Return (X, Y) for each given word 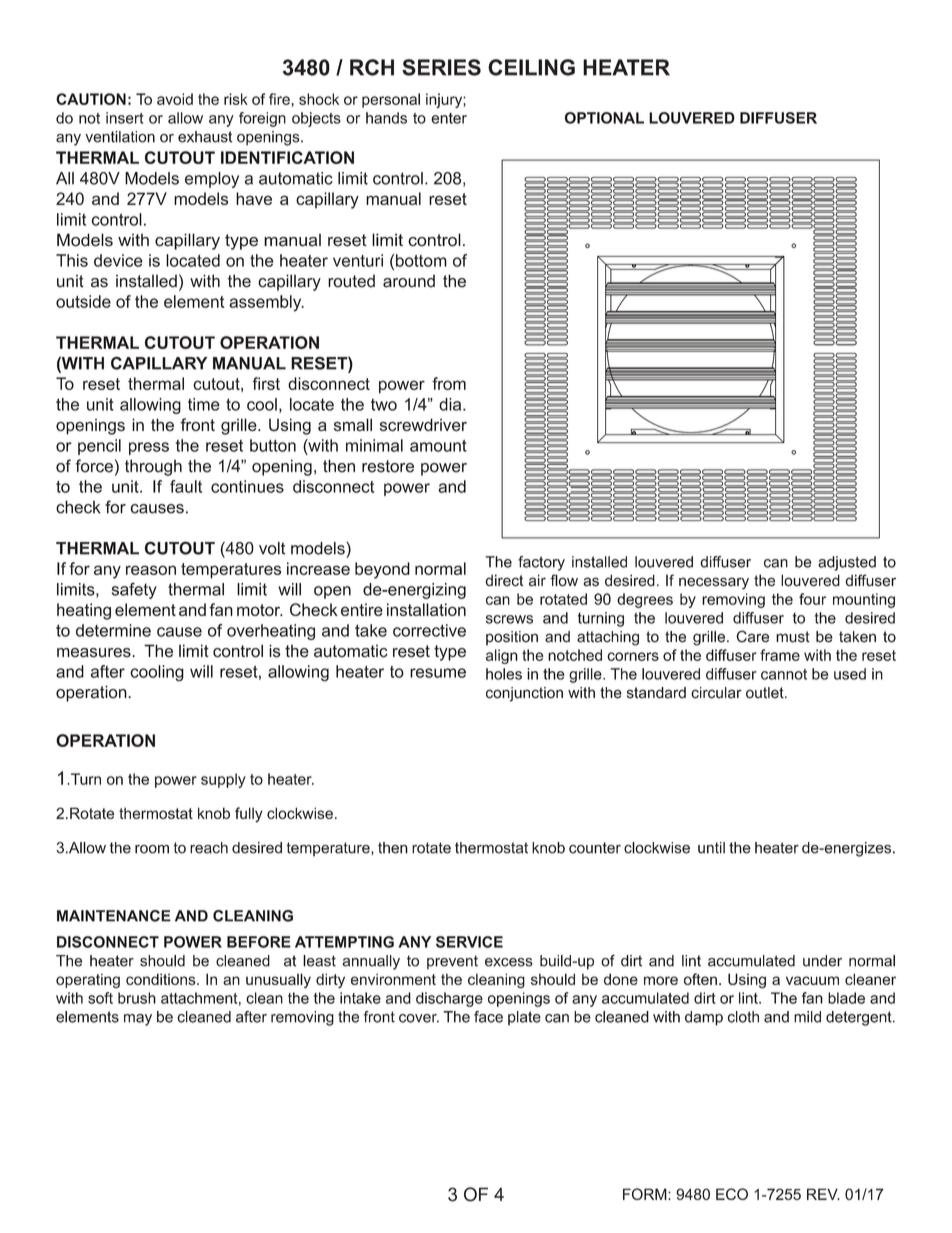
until (711, 848)
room (152, 849)
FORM (646, 1194)
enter (449, 118)
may (138, 1020)
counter (595, 848)
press (149, 448)
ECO (732, 1194)
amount (438, 446)
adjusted (847, 563)
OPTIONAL (604, 118)
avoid (175, 99)
